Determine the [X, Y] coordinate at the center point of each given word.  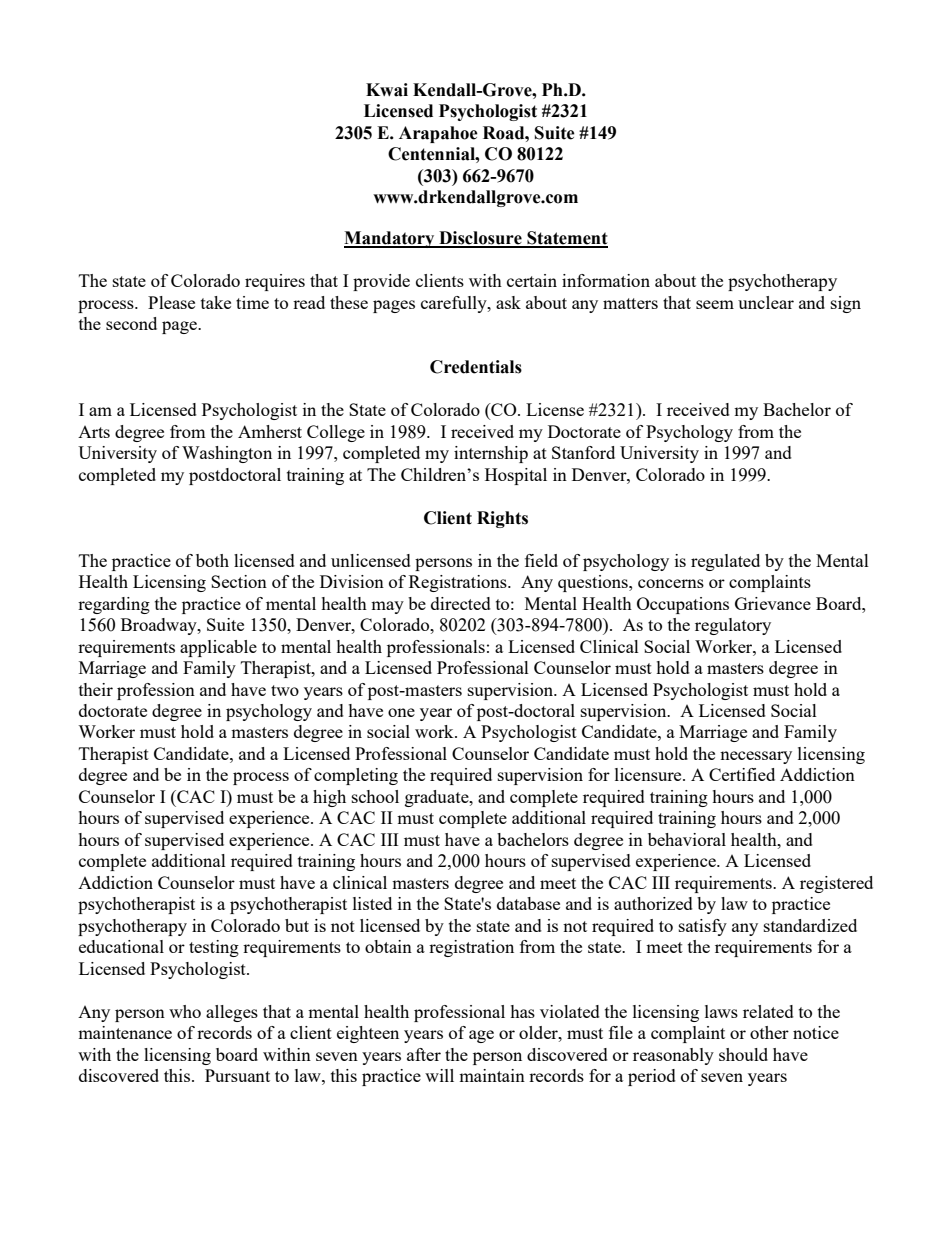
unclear [766, 302]
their [96, 689]
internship [491, 454]
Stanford [583, 452]
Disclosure [480, 239]
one [401, 712]
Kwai [387, 90]
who [185, 1011]
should [743, 1054]
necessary [756, 757]
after [424, 1054]
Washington [227, 454]
